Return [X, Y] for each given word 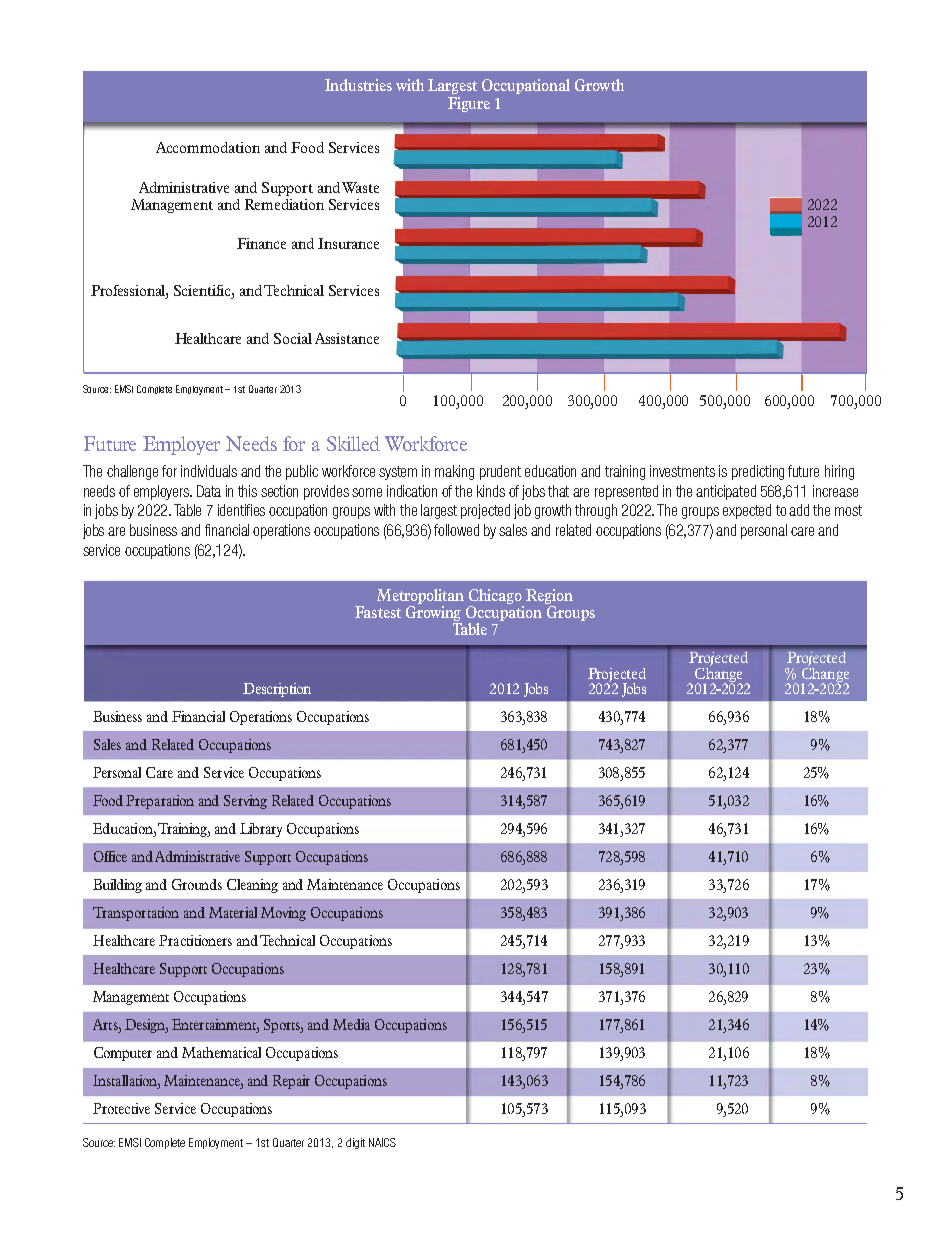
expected [747, 511]
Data [209, 491]
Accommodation [208, 147]
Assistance [347, 338]
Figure [469, 104]
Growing [434, 615]
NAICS [382, 1142]
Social [293, 338]
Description [277, 690]
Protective [121, 1108]
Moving [283, 914]
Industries [358, 85]
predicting [758, 472]
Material [233, 912]
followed [456, 530]
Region [549, 596]
